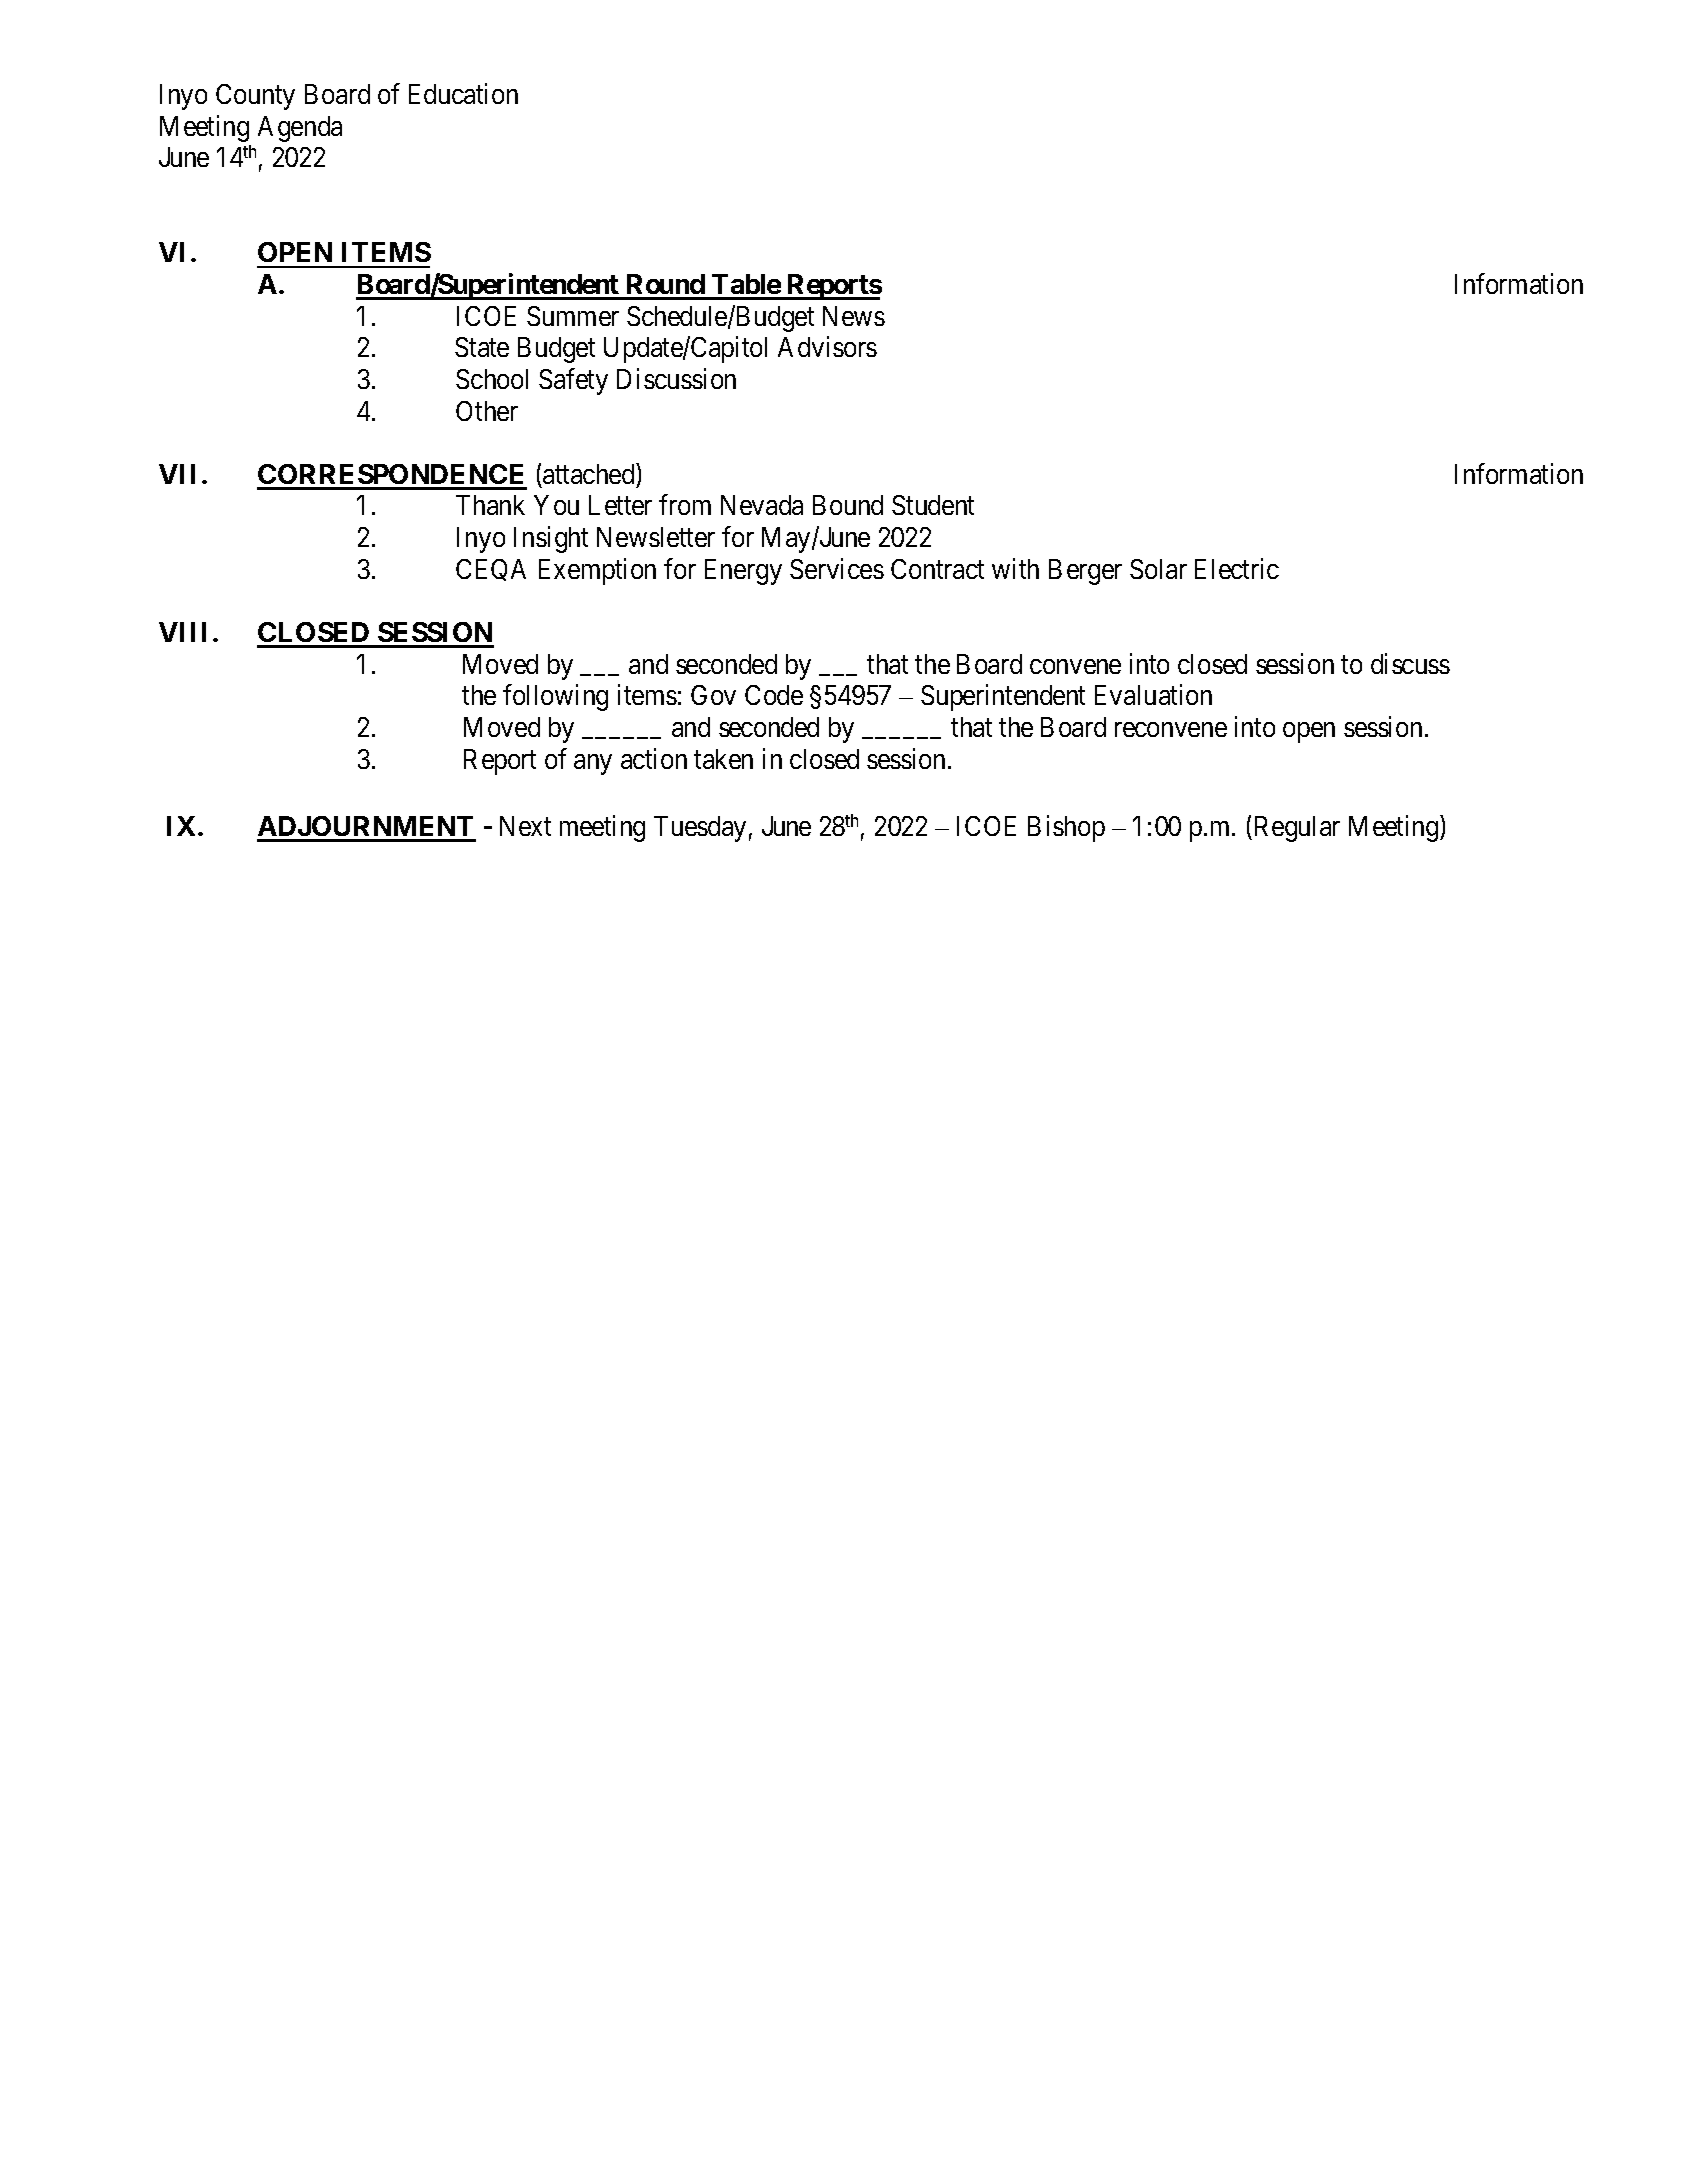  I want to click on State, so click(482, 347).
